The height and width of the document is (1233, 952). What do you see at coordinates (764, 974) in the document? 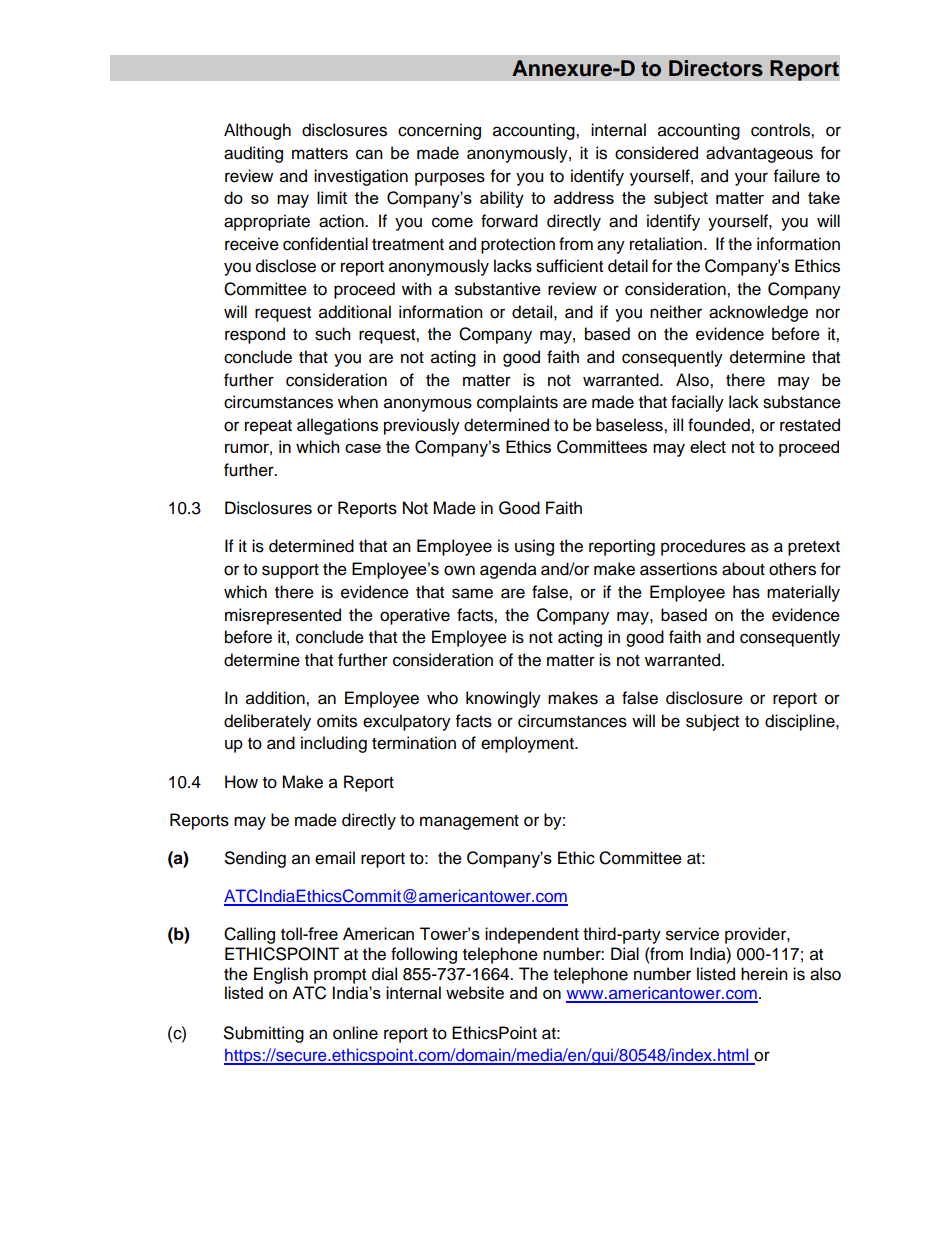
I see `herein` at bounding box center [764, 974].
